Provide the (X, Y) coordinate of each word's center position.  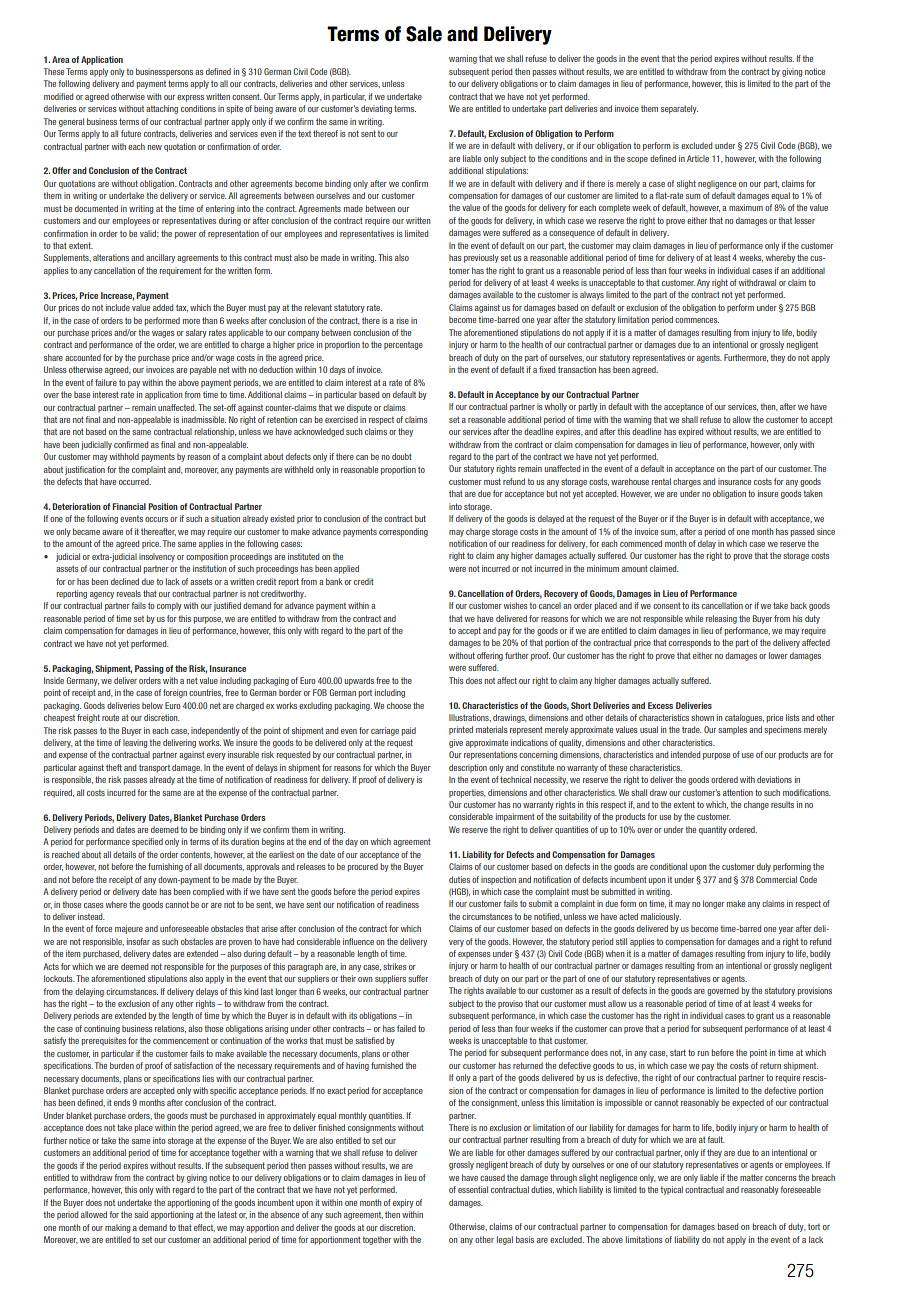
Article (698, 158)
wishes (516, 605)
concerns (781, 1178)
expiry (403, 1203)
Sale (424, 34)
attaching (162, 109)
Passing (149, 669)
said (141, 1214)
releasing (721, 619)
